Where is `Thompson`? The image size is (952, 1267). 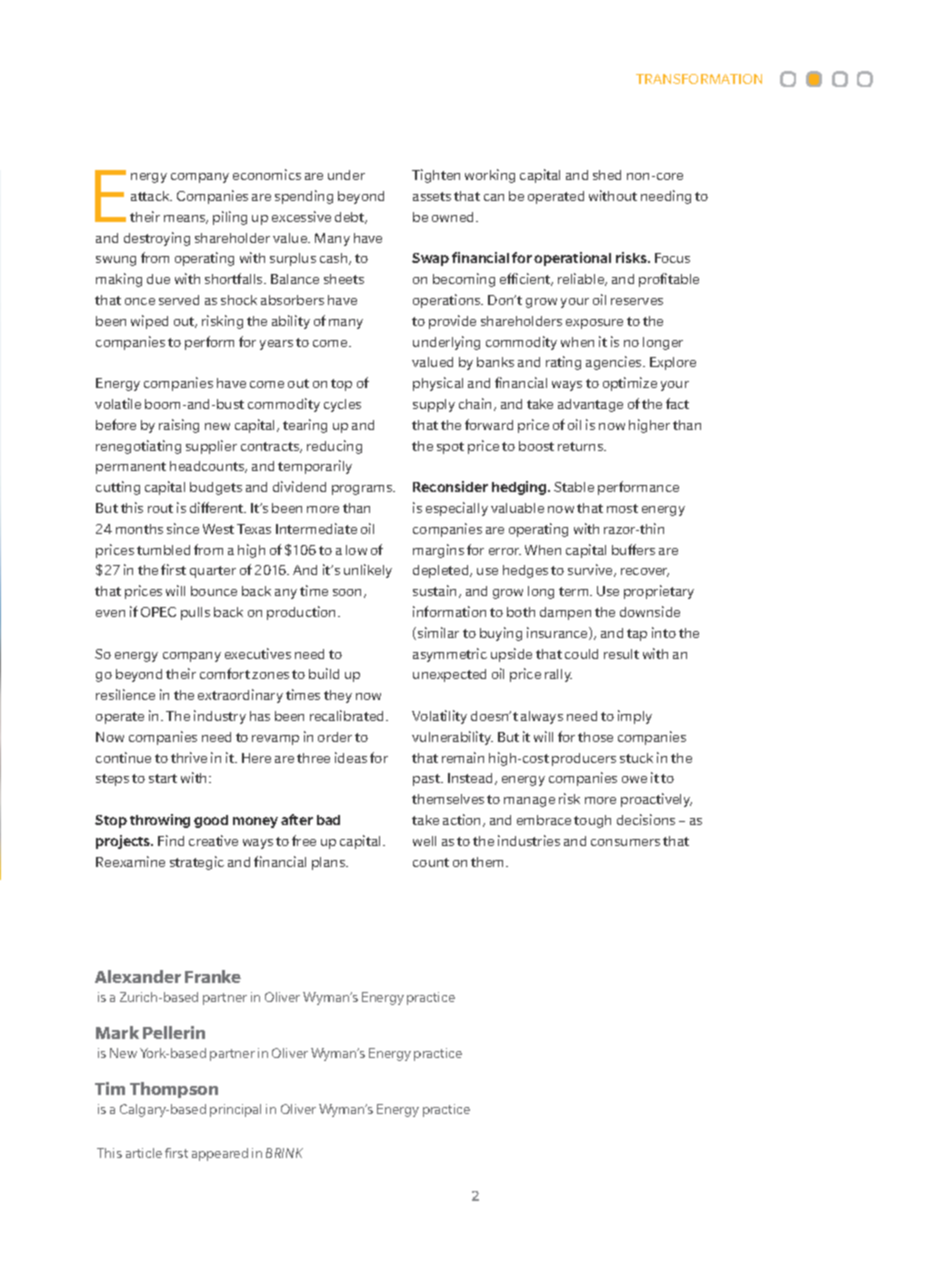 Thompson is located at coordinates (174, 1090).
